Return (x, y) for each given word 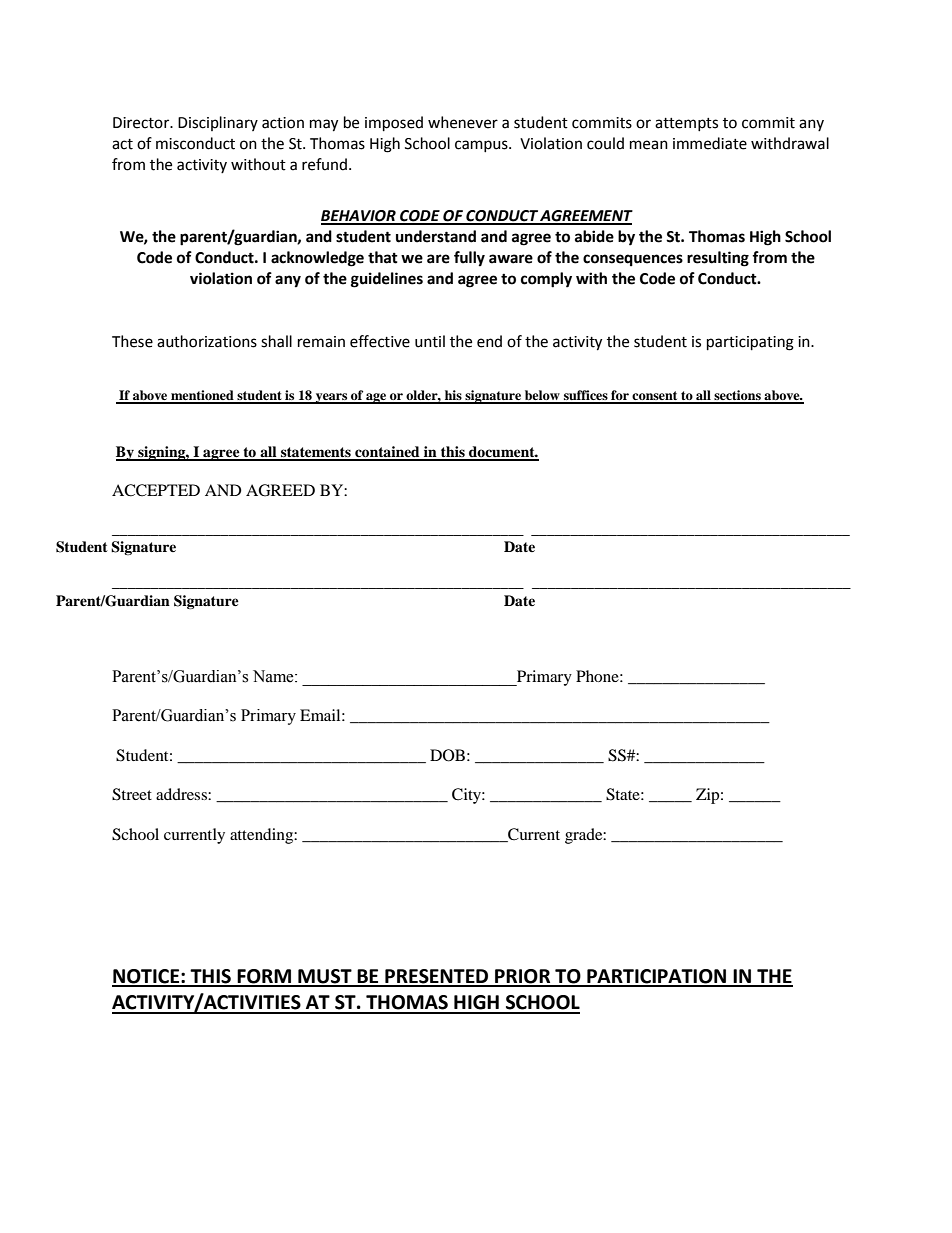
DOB (447, 755)
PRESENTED (437, 977)
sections (737, 396)
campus (482, 146)
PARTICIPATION (657, 977)
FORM (264, 977)
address (182, 794)
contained (387, 453)
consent (655, 397)
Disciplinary (218, 123)
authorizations (207, 341)
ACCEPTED (156, 490)
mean (649, 145)
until (430, 341)
